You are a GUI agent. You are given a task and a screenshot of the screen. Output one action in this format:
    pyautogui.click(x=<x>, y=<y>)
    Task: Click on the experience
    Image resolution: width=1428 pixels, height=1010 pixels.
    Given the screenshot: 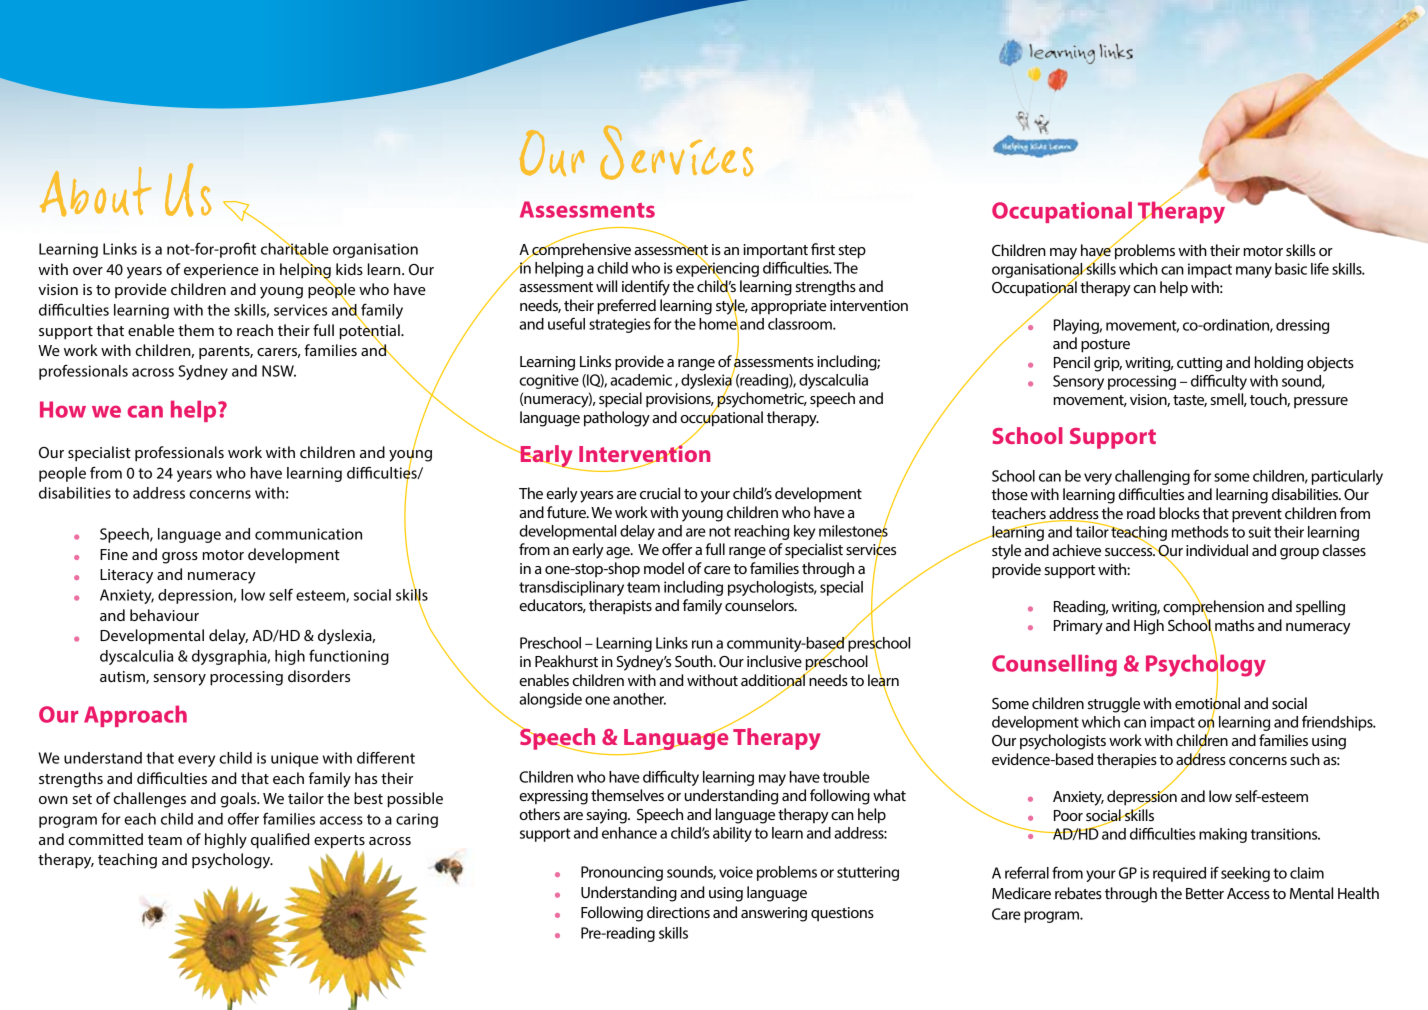 What is the action you would take?
    pyautogui.click(x=221, y=271)
